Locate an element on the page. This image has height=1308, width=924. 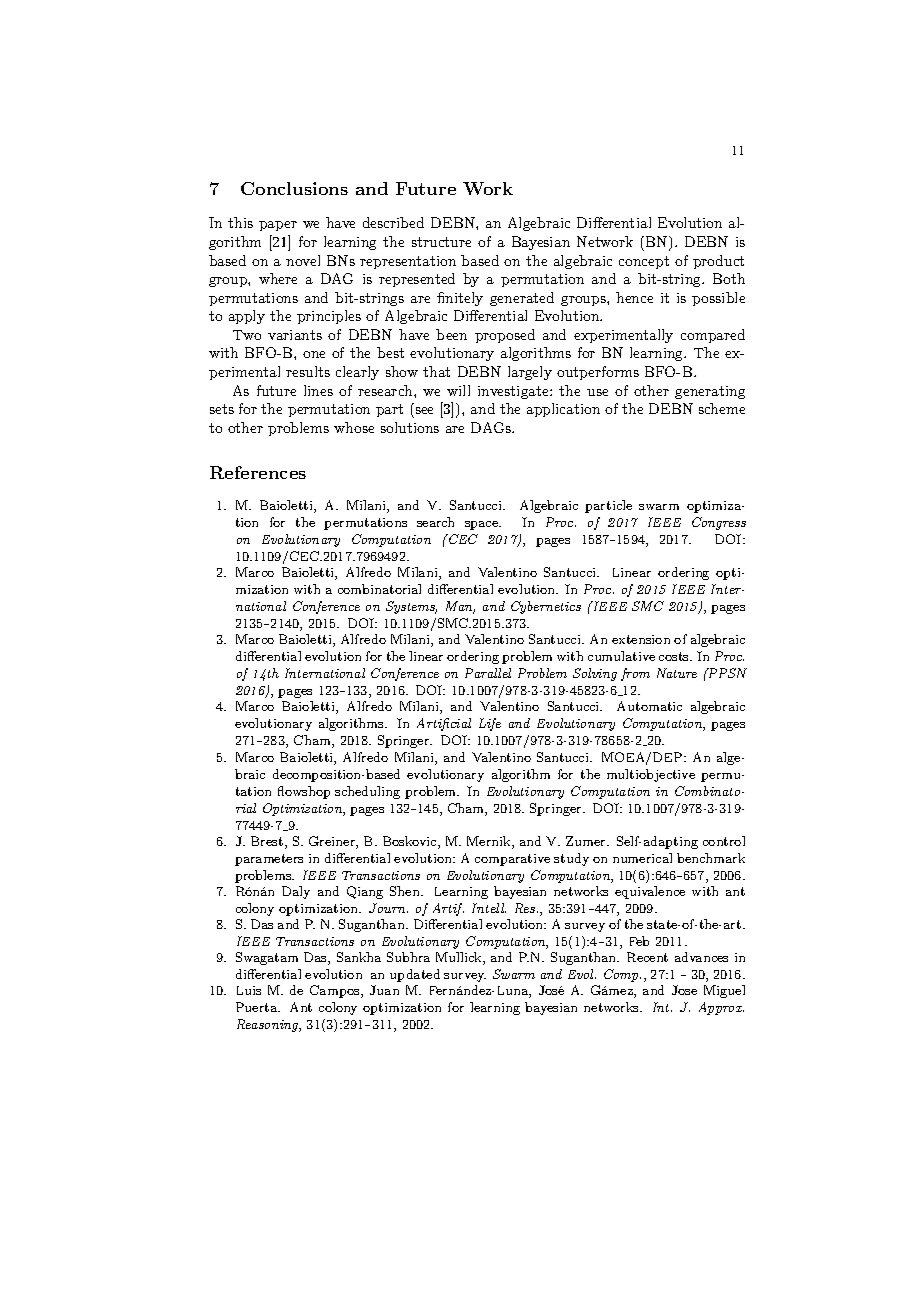
Luis is located at coordinates (249, 990).
